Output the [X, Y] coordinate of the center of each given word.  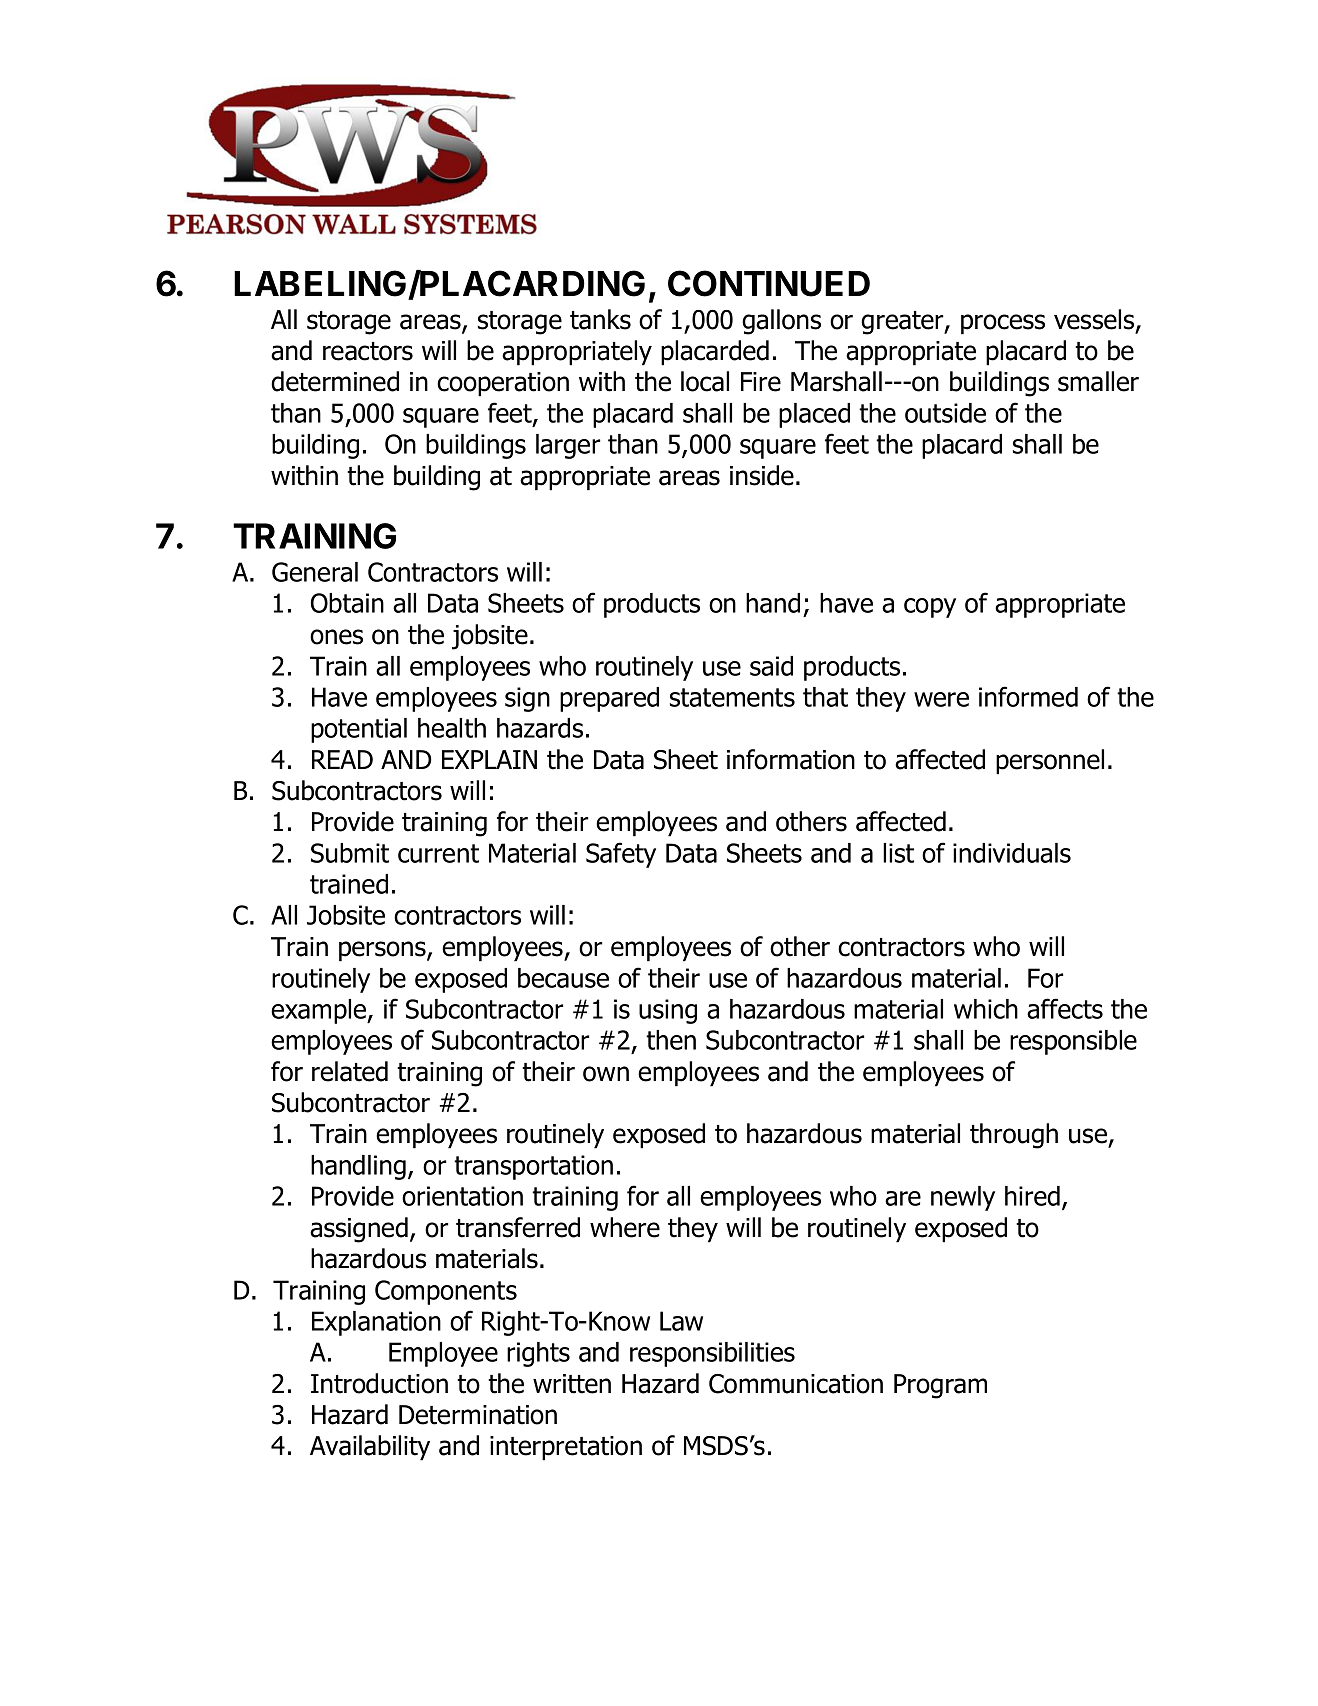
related [350, 1071]
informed [1028, 696]
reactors [368, 351]
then [671, 1040]
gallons [781, 322]
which [986, 1009]
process [1003, 324]
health [452, 728]
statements [732, 697]
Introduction [379, 1383]
